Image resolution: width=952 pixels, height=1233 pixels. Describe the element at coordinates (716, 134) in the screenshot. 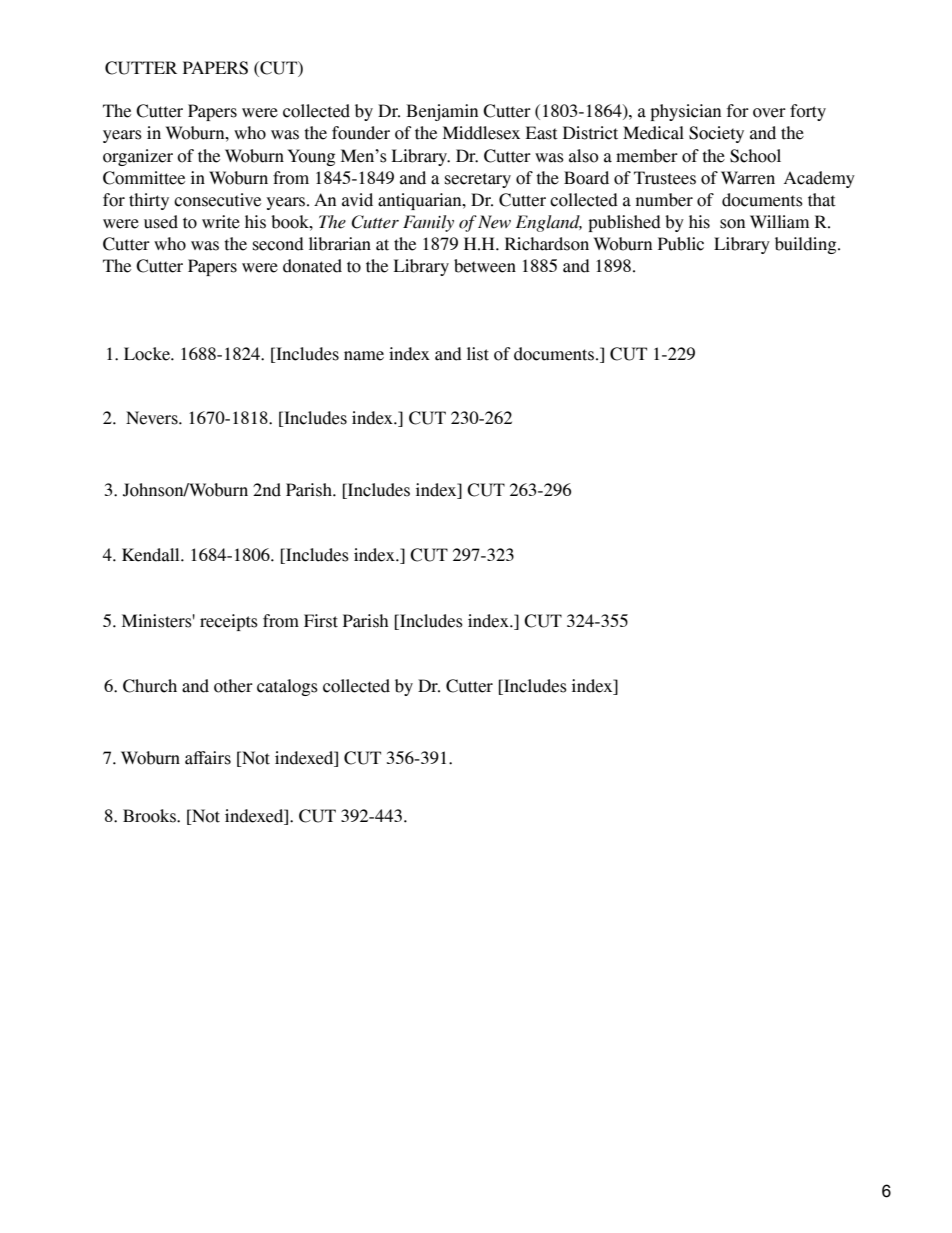

I see `Society` at that location.
